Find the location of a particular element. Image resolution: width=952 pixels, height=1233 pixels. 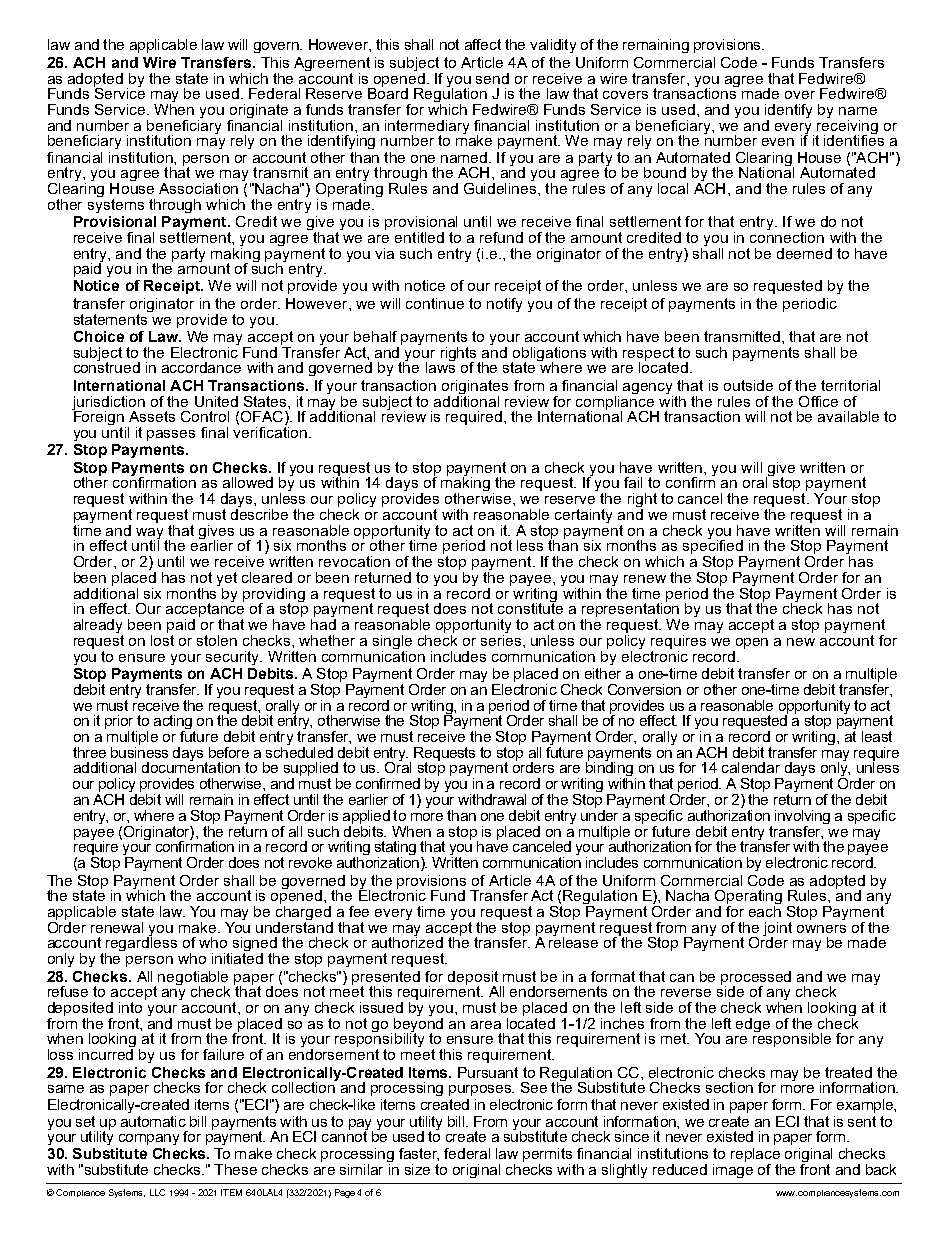

lost is located at coordinates (162, 639).
